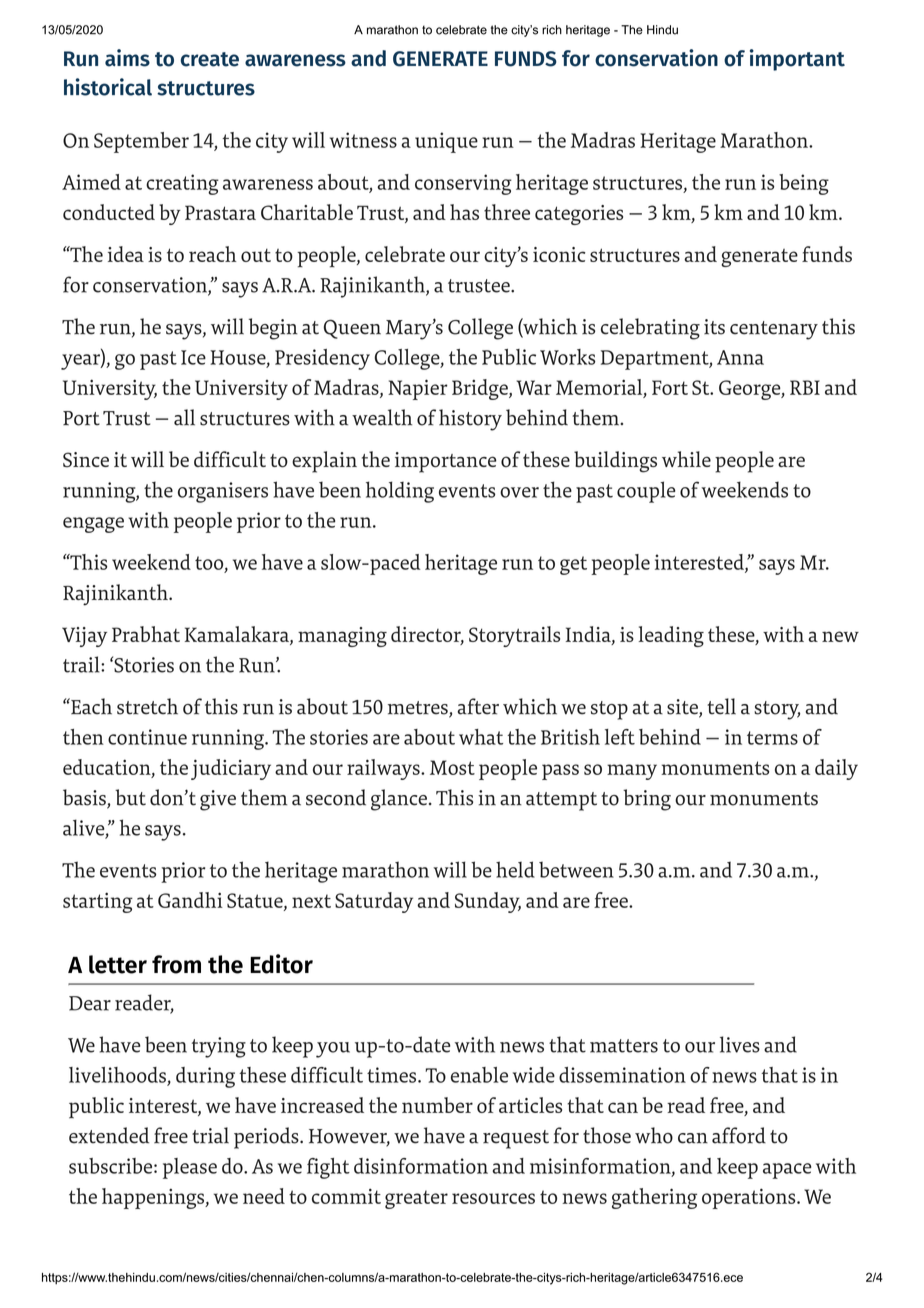 The image size is (924, 1308). What do you see at coordinates (714, 327) in the page?
I see `its` at bounding box center [714, 327].
